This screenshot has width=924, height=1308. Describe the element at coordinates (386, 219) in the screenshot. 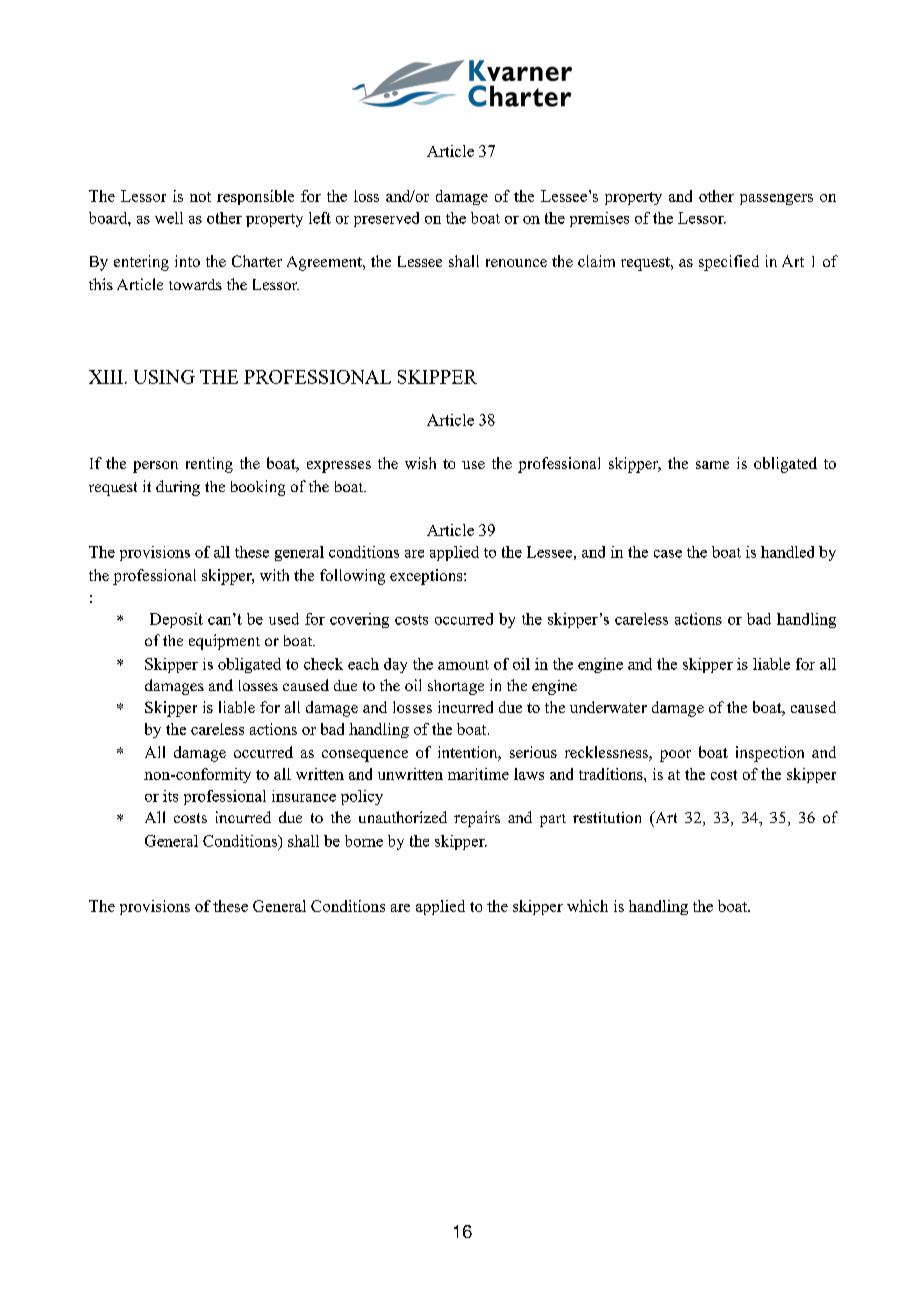

I see `preserved` at that location.
